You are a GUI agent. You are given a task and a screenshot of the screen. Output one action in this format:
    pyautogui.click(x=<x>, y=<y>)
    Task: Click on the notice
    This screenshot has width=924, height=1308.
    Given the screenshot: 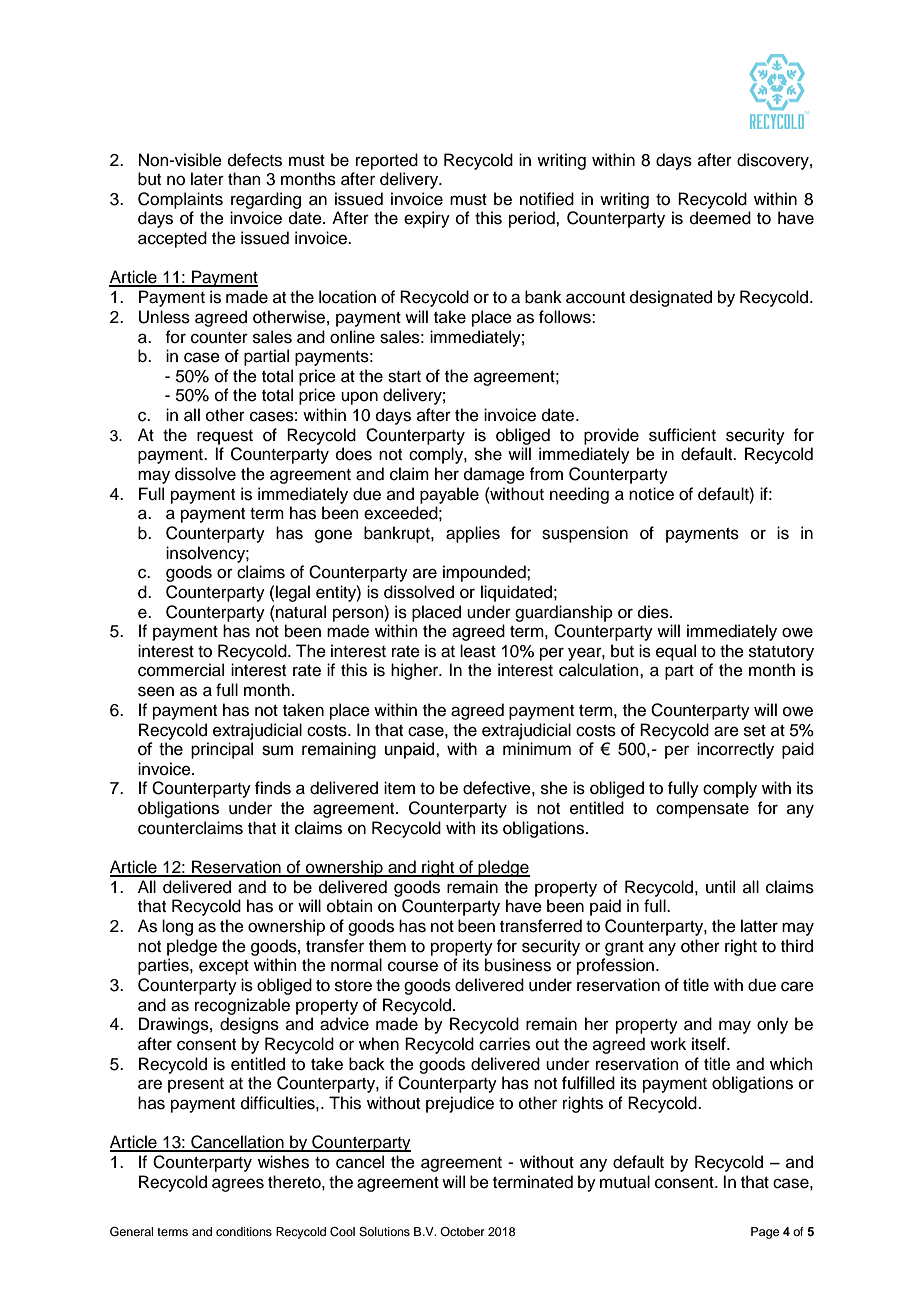 What is the action you would take?
    pyautogui.click(x=651, y=494)
